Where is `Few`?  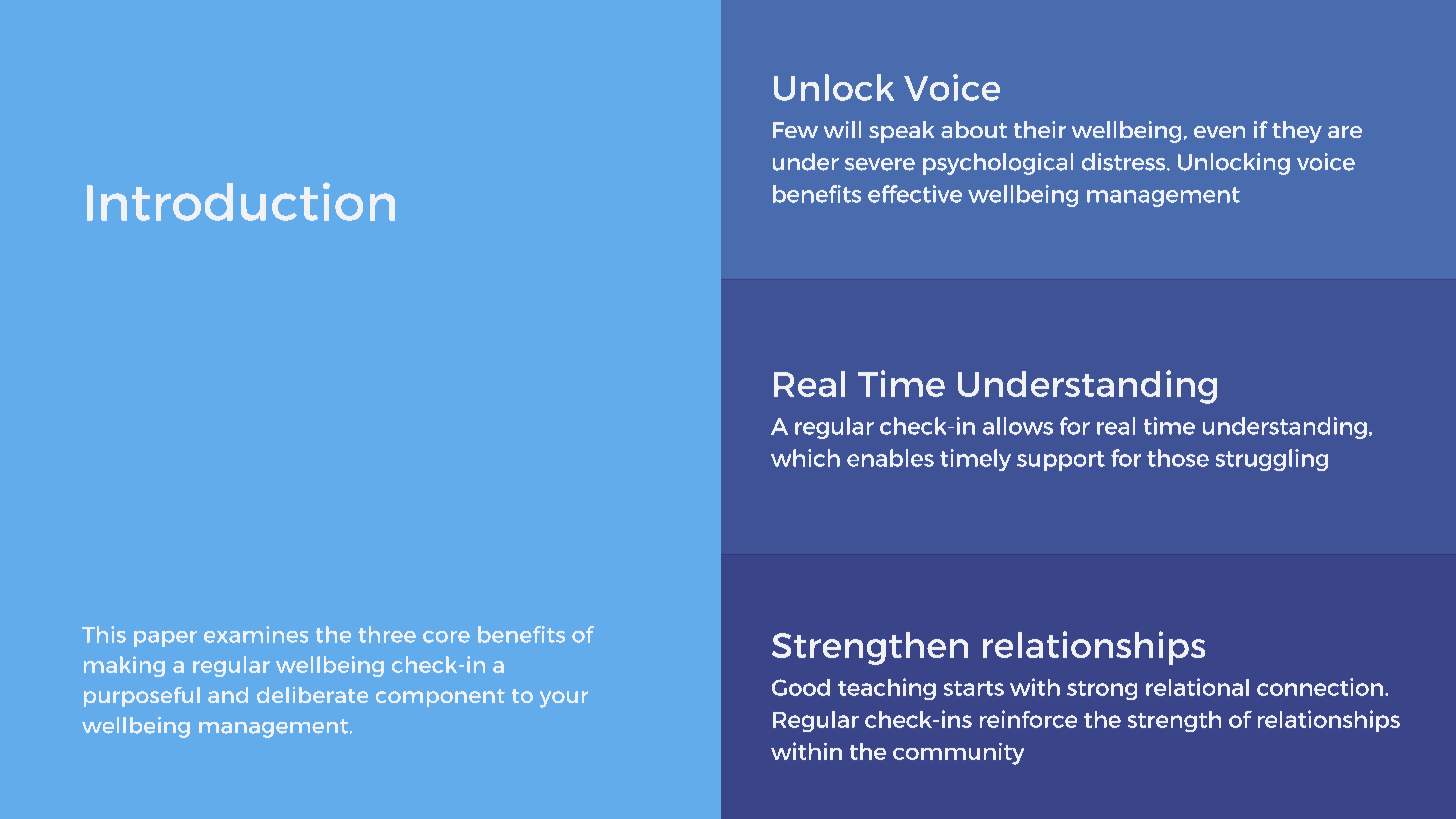
Few is located at coordinates (795, 130).
